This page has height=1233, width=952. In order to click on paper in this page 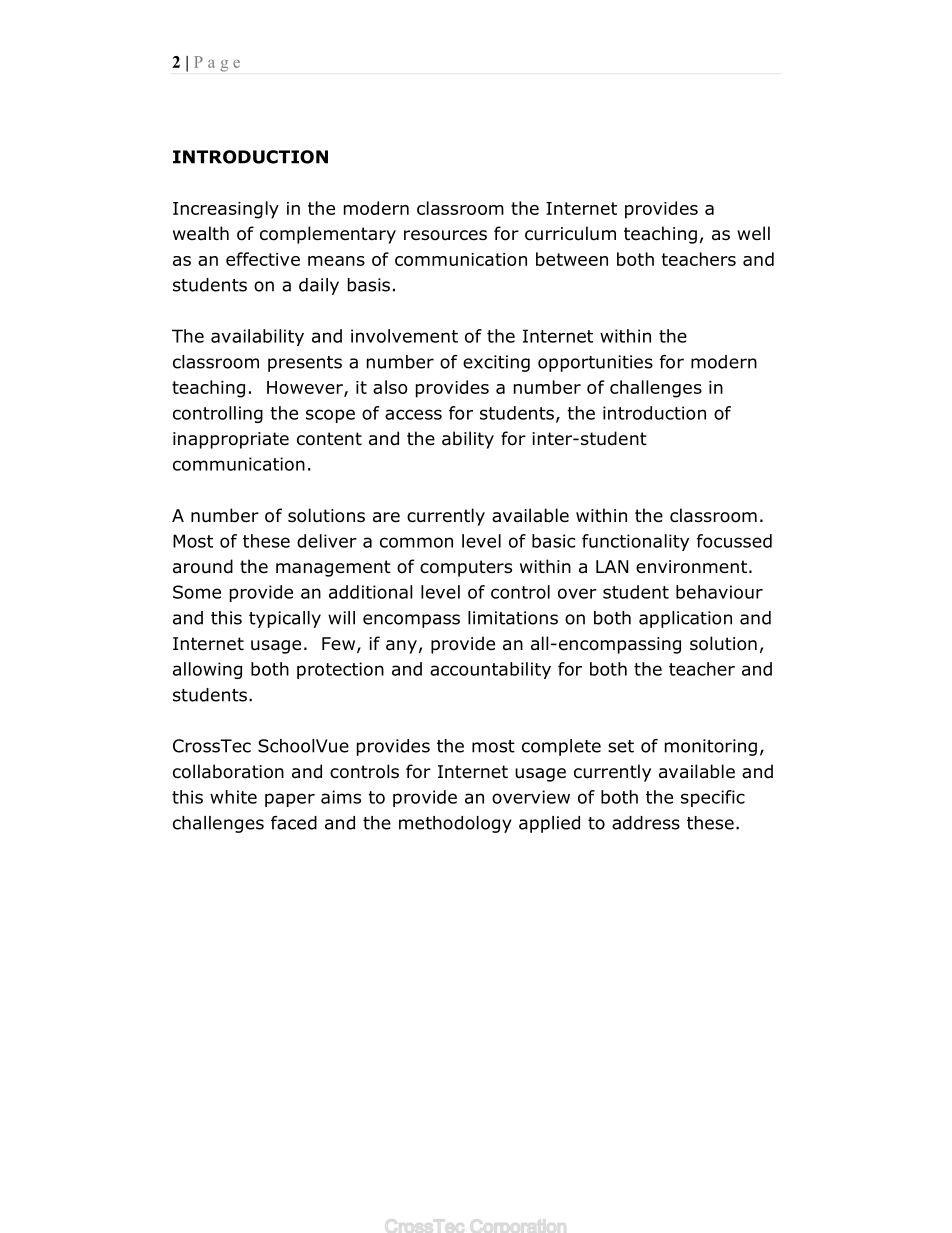, I will do `click(290, 800)`.
